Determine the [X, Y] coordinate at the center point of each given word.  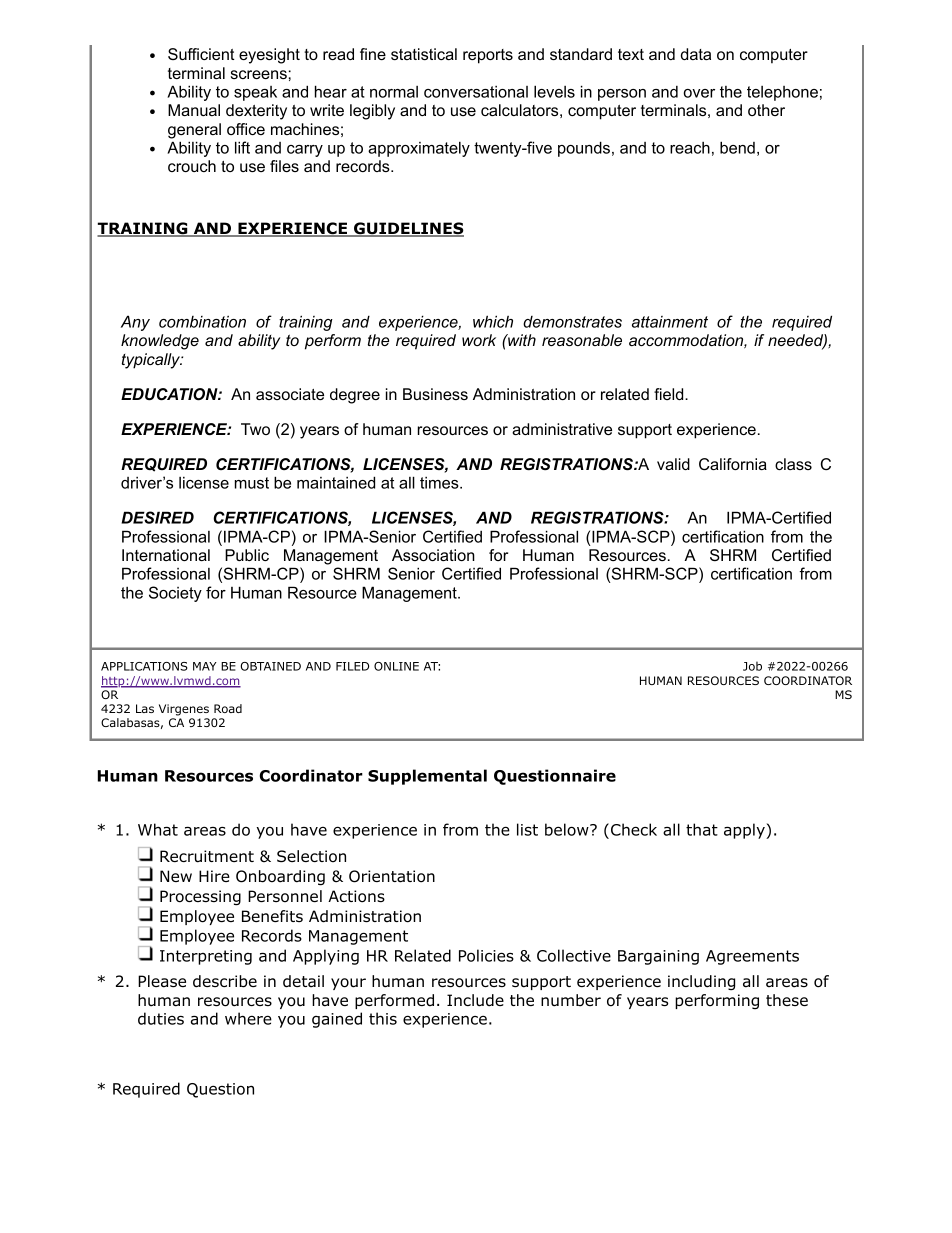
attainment [670, 322]
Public [247, 555]
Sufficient [201, 54]
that [702, 829]
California [733, 464]
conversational [476, 92]
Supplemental [427, 777]
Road [228, 708]
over [699, 93]
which [493, 321]
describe [225, 981]
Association [433, 555]
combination [202, 321]
